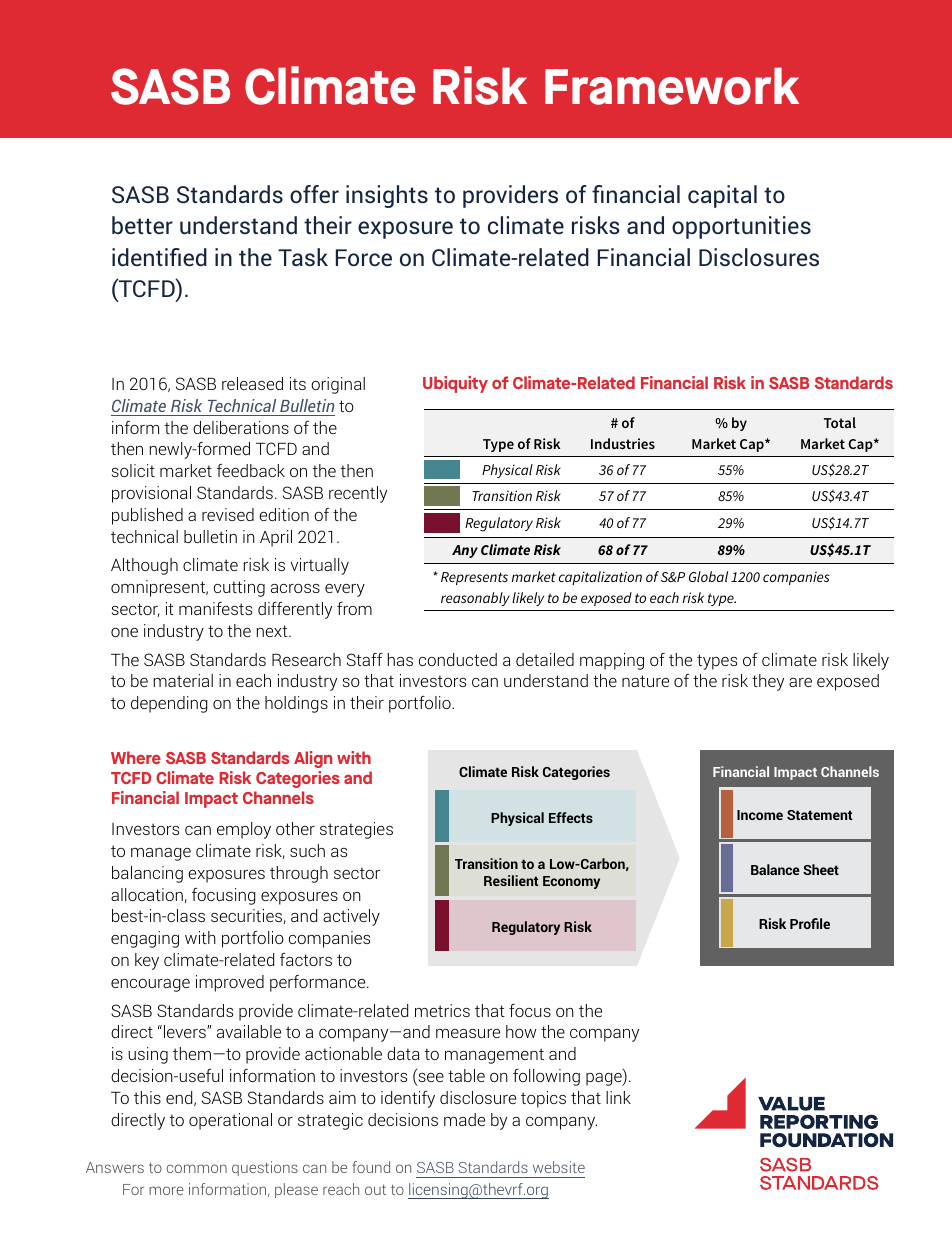 The height and width of the document is (1233, 952). Describe the element at coordinates (672, 86) in the document. I see `Framework` at that location.
